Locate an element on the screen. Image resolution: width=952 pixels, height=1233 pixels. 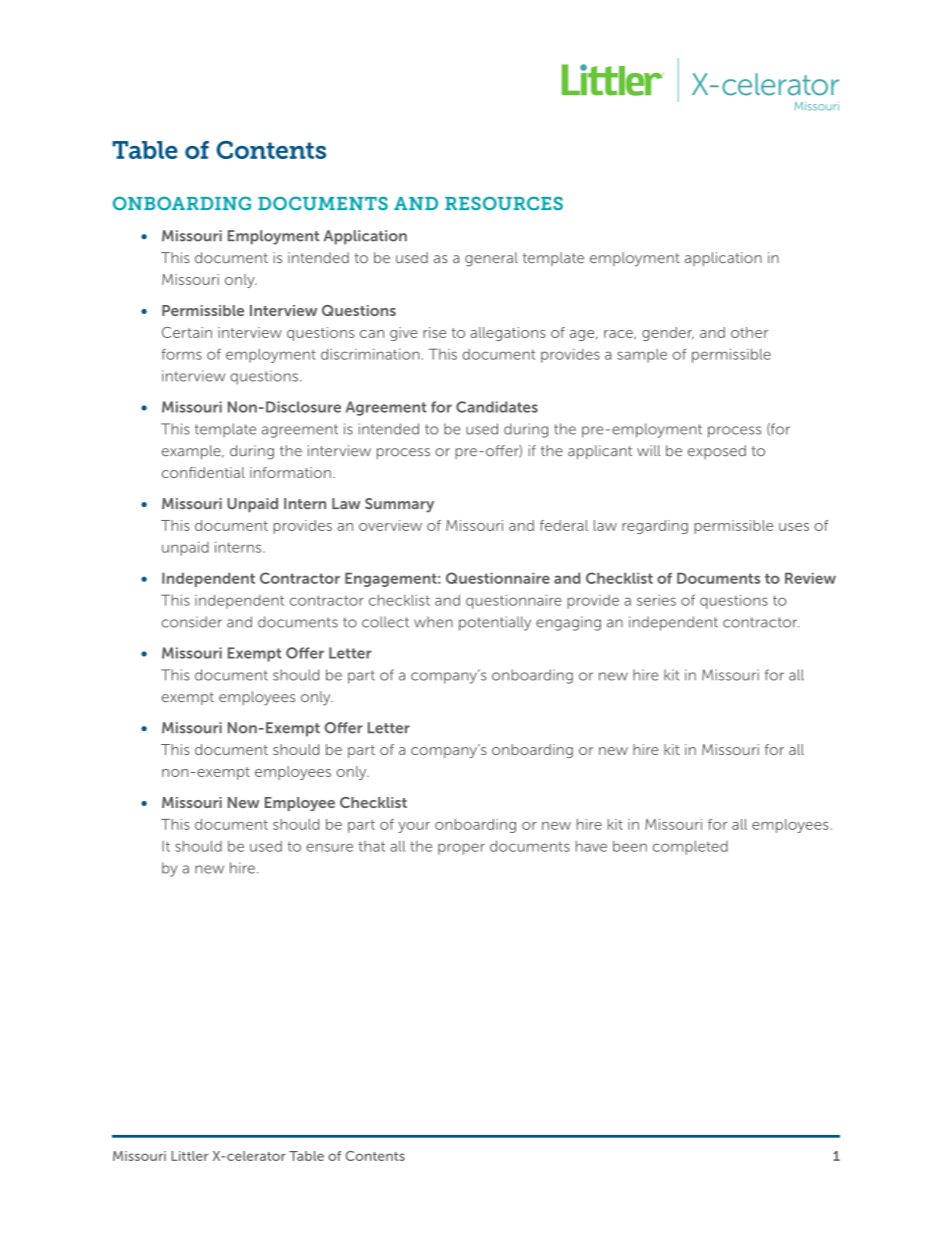
Littler is located at coordinates (190, 1156).
